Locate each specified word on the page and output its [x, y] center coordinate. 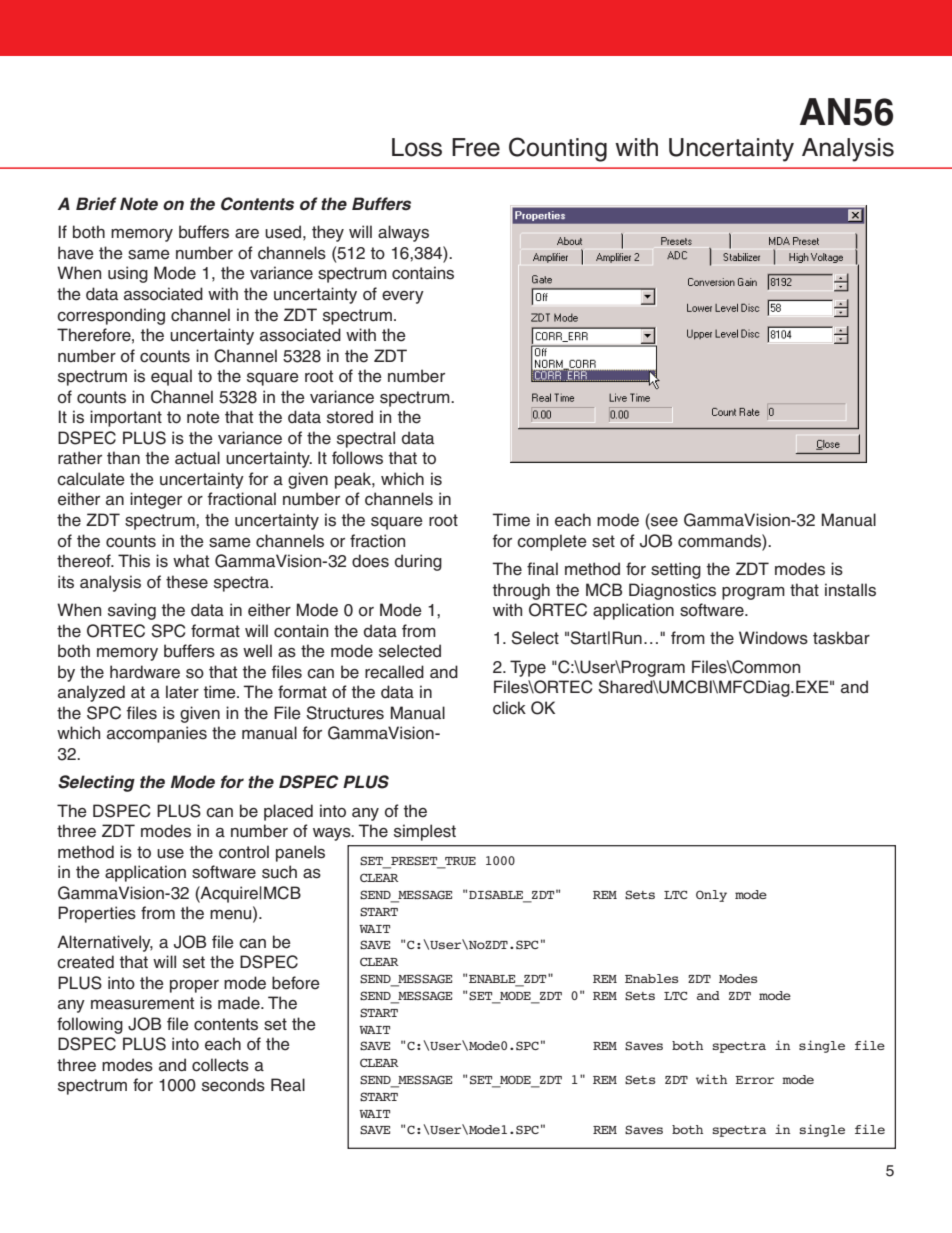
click [509, 708]
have [76, 253]
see [663, 521]
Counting [558, 149]
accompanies [157, 734]
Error [754, 1080]
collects [220, 1065]
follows [357, 458]
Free [476, 147]
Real [288, 1085]
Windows [773, 638]
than [123, 458]
